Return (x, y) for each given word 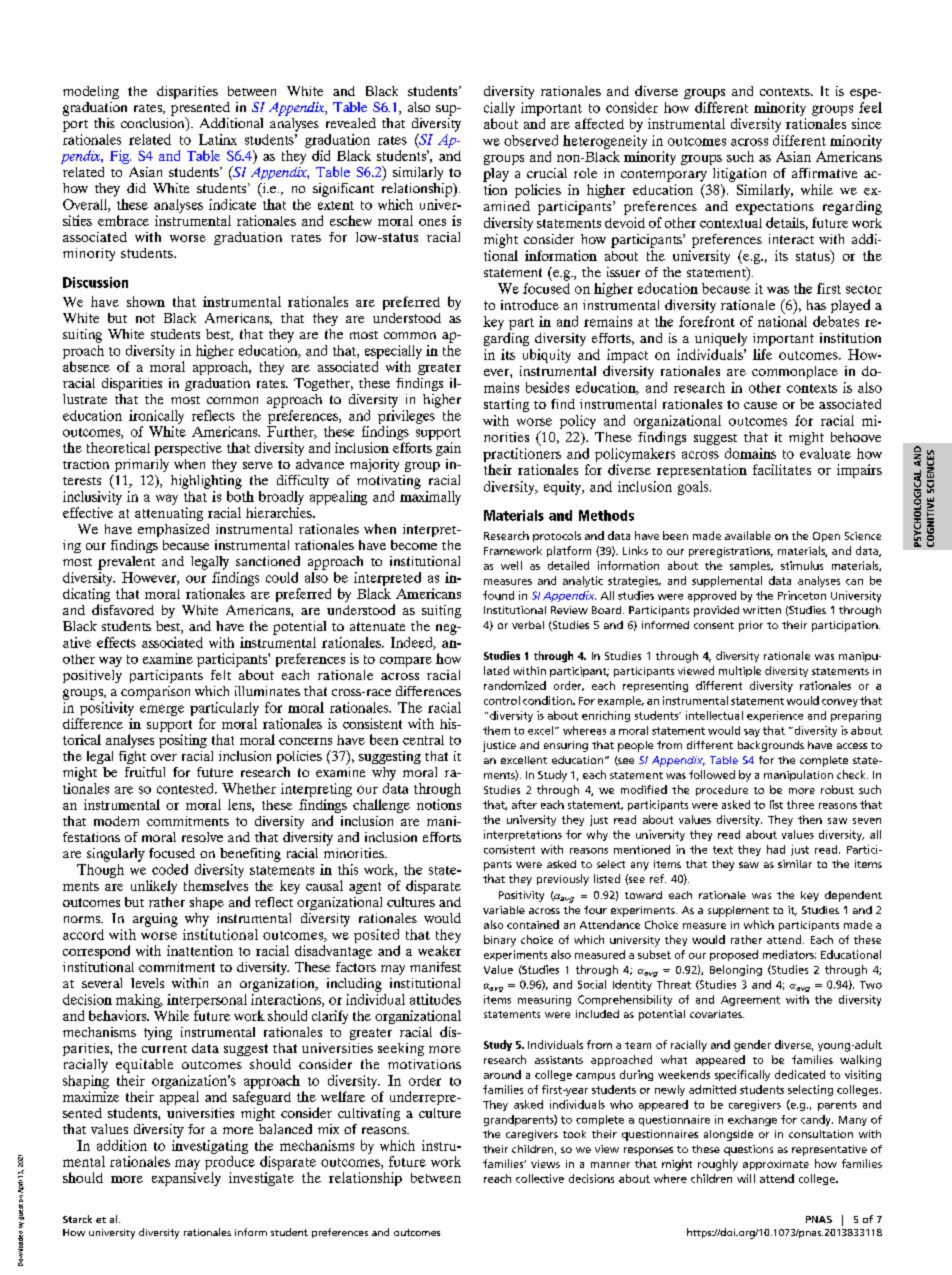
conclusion (154, 123)
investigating (210, 1145)
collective (540, 1178)
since (866, 123)
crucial (547, 173)
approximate (776, 1165)
